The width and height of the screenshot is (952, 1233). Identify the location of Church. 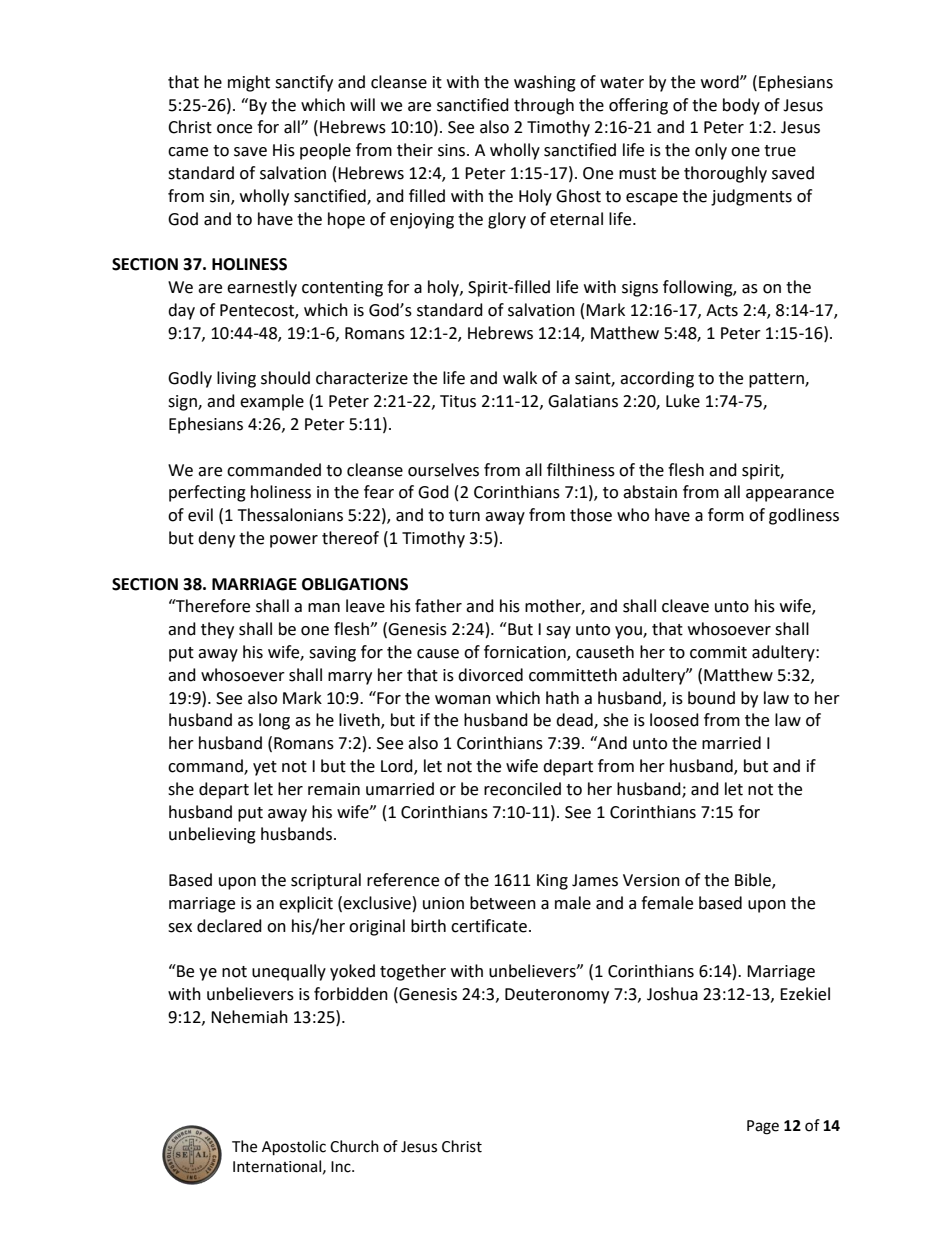
(354, 1146).
